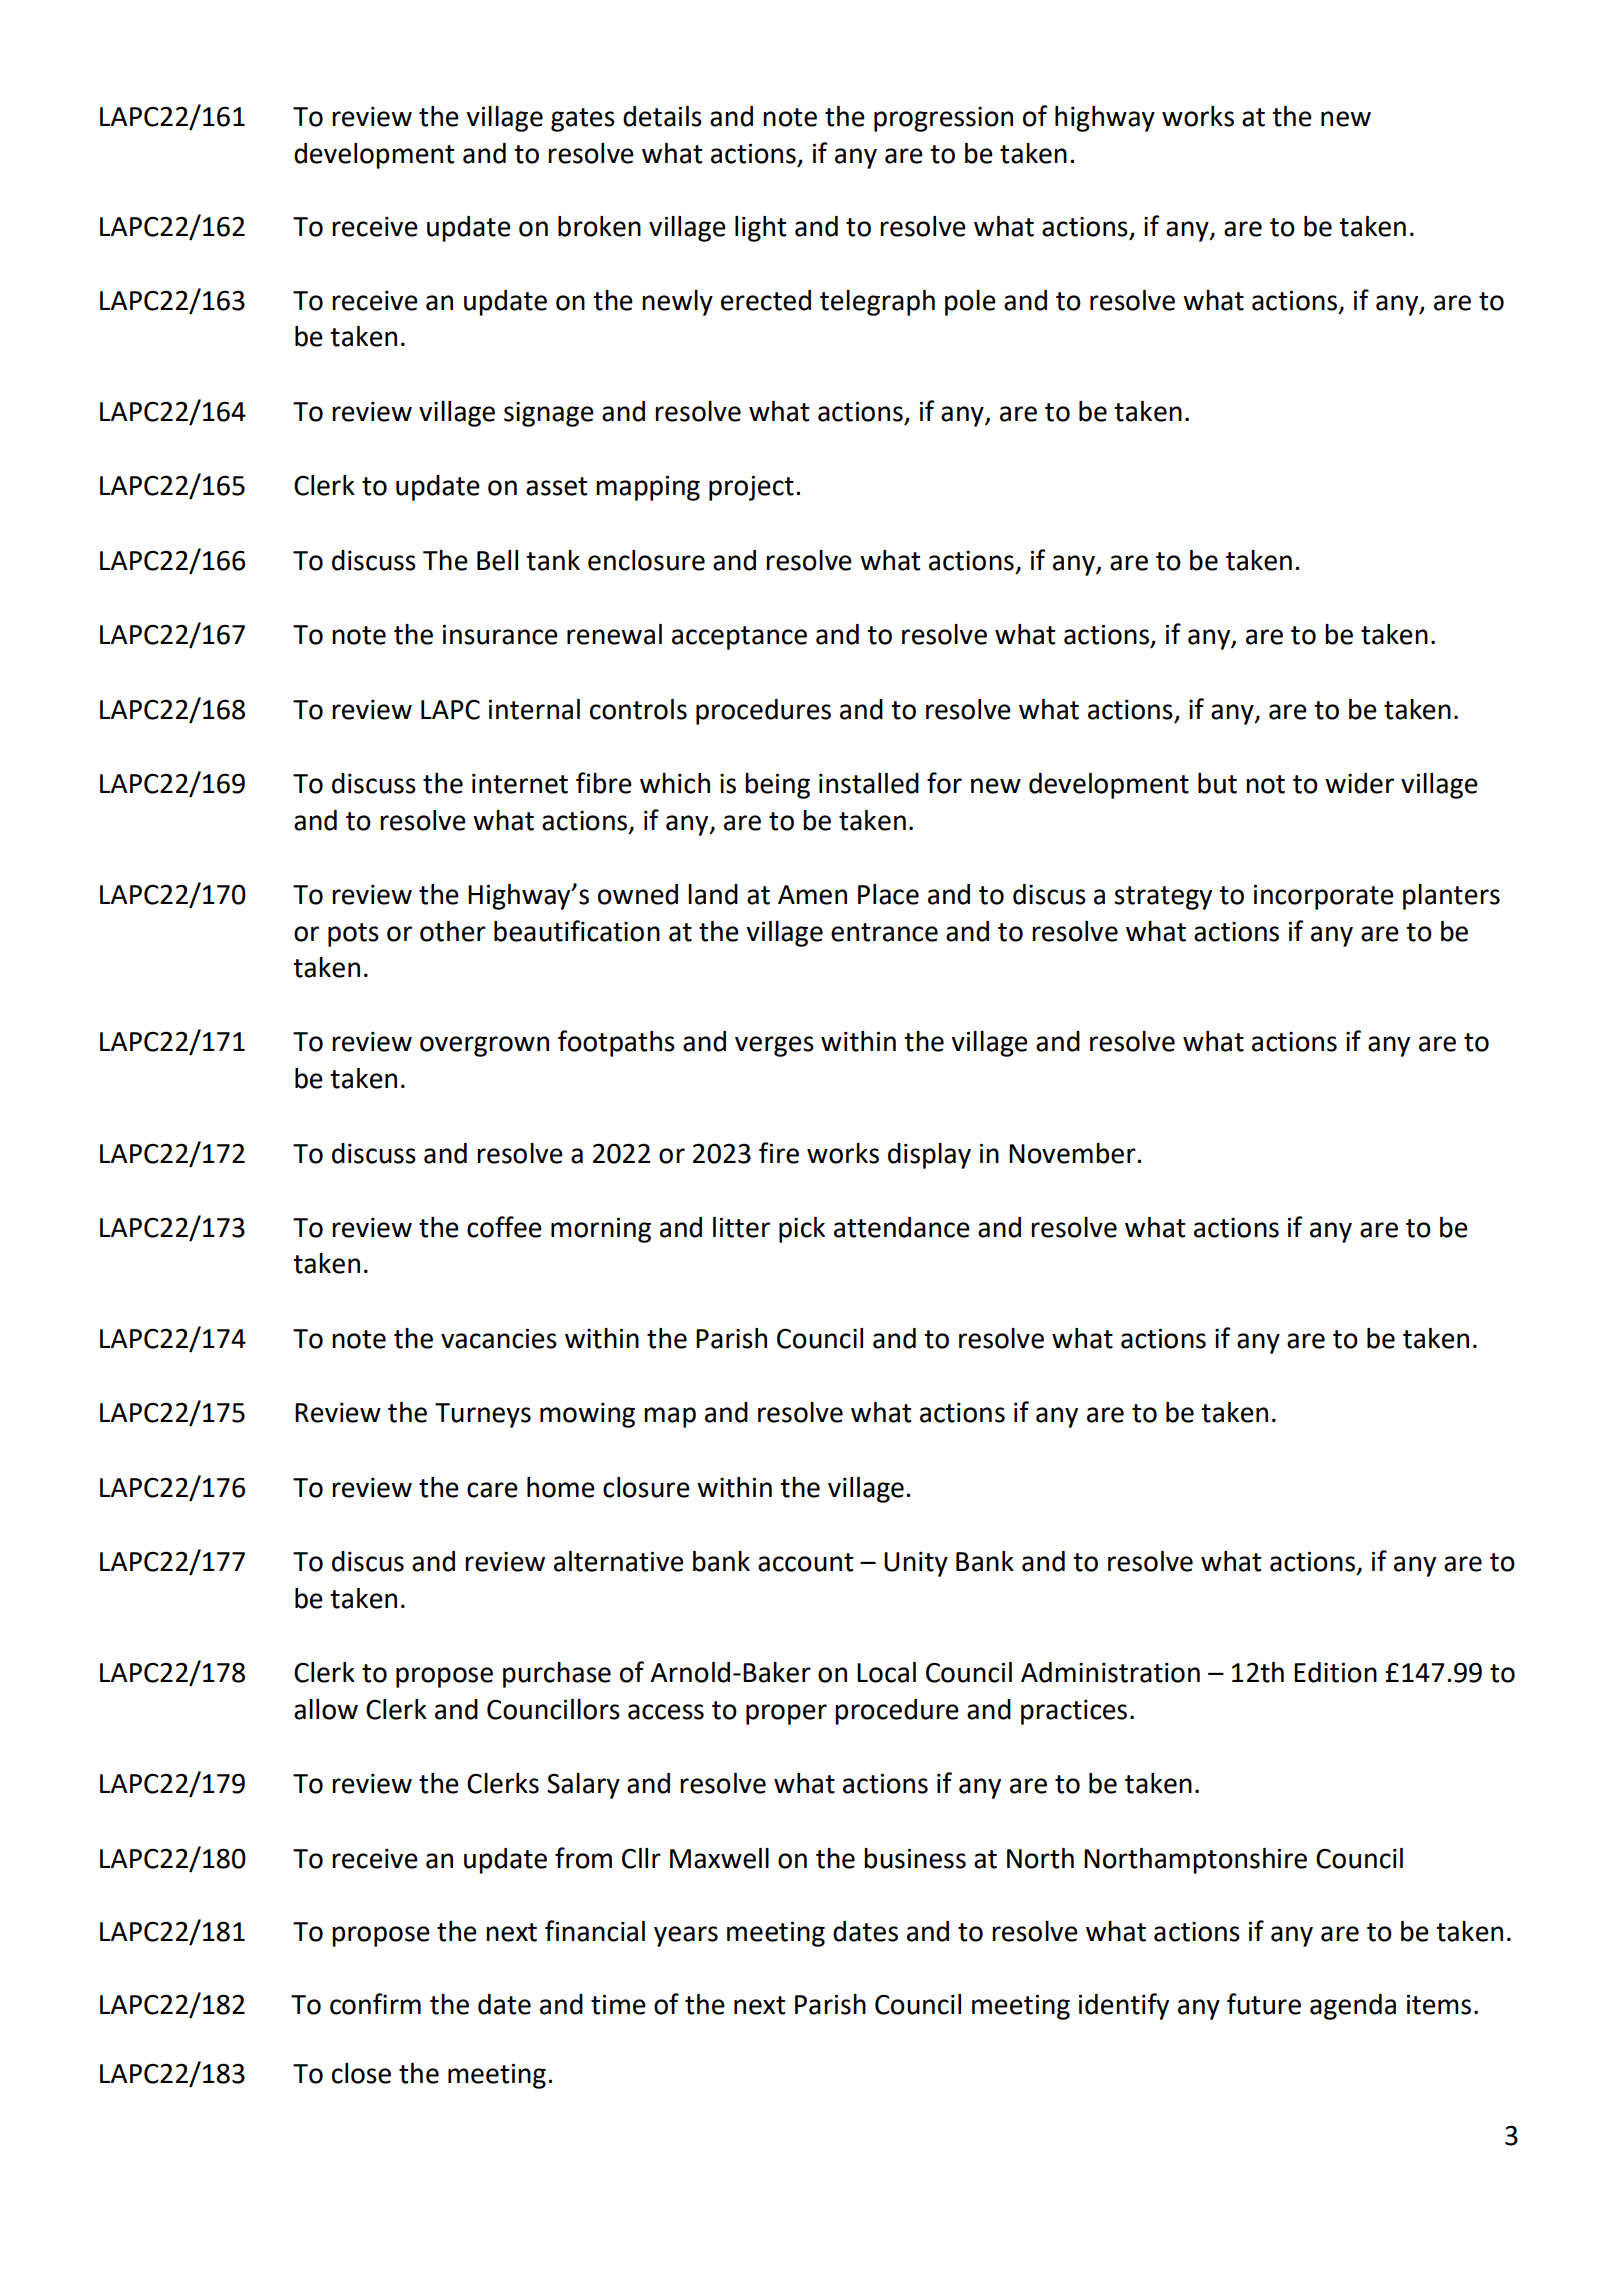 The image size is (1617, 2286). What do you see at coordinates (583, 120) in the screenshot?
I see `gates` at bounding box center [583, 120].
